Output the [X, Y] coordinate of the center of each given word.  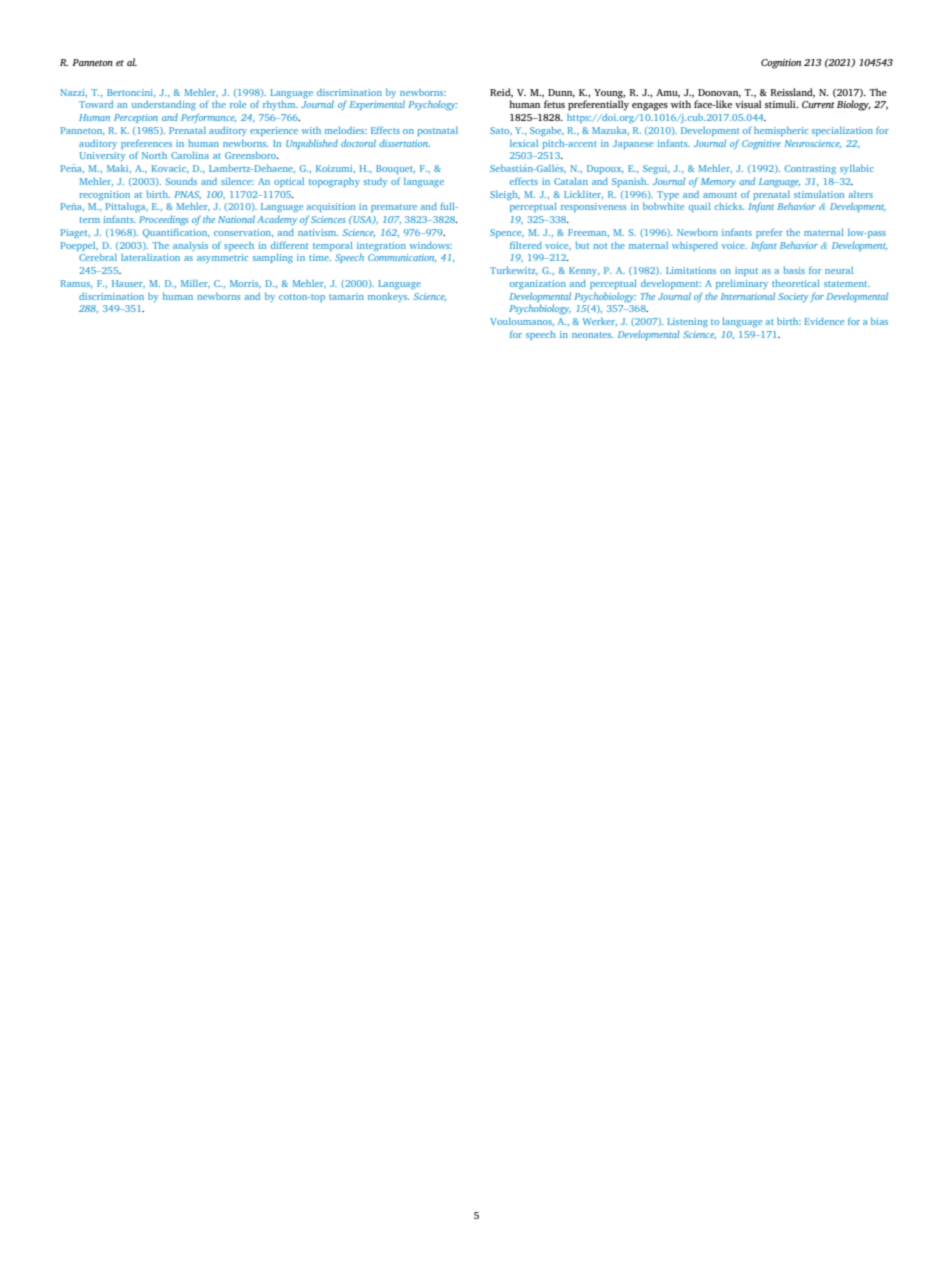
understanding [164, 105]
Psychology [433, 105]
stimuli [781, 104]
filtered [526, 245]
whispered [695, 246]
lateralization [150, 257]
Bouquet [395, 169]
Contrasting [810, 169]
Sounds [181, 181]
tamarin [346, 296]
